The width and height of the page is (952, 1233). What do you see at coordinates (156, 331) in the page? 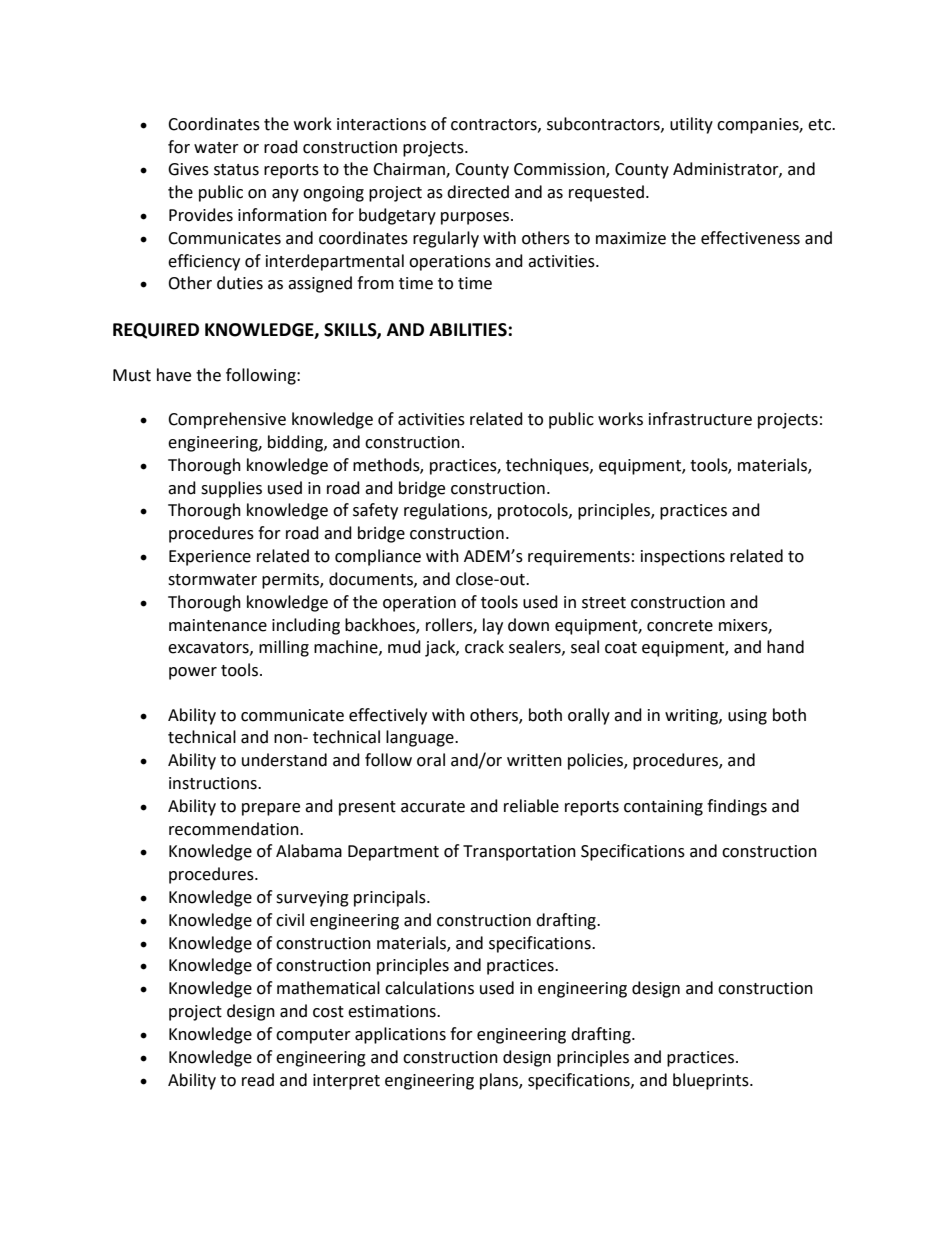
I see `REQUIRED` at bounding box center [156, 331].
